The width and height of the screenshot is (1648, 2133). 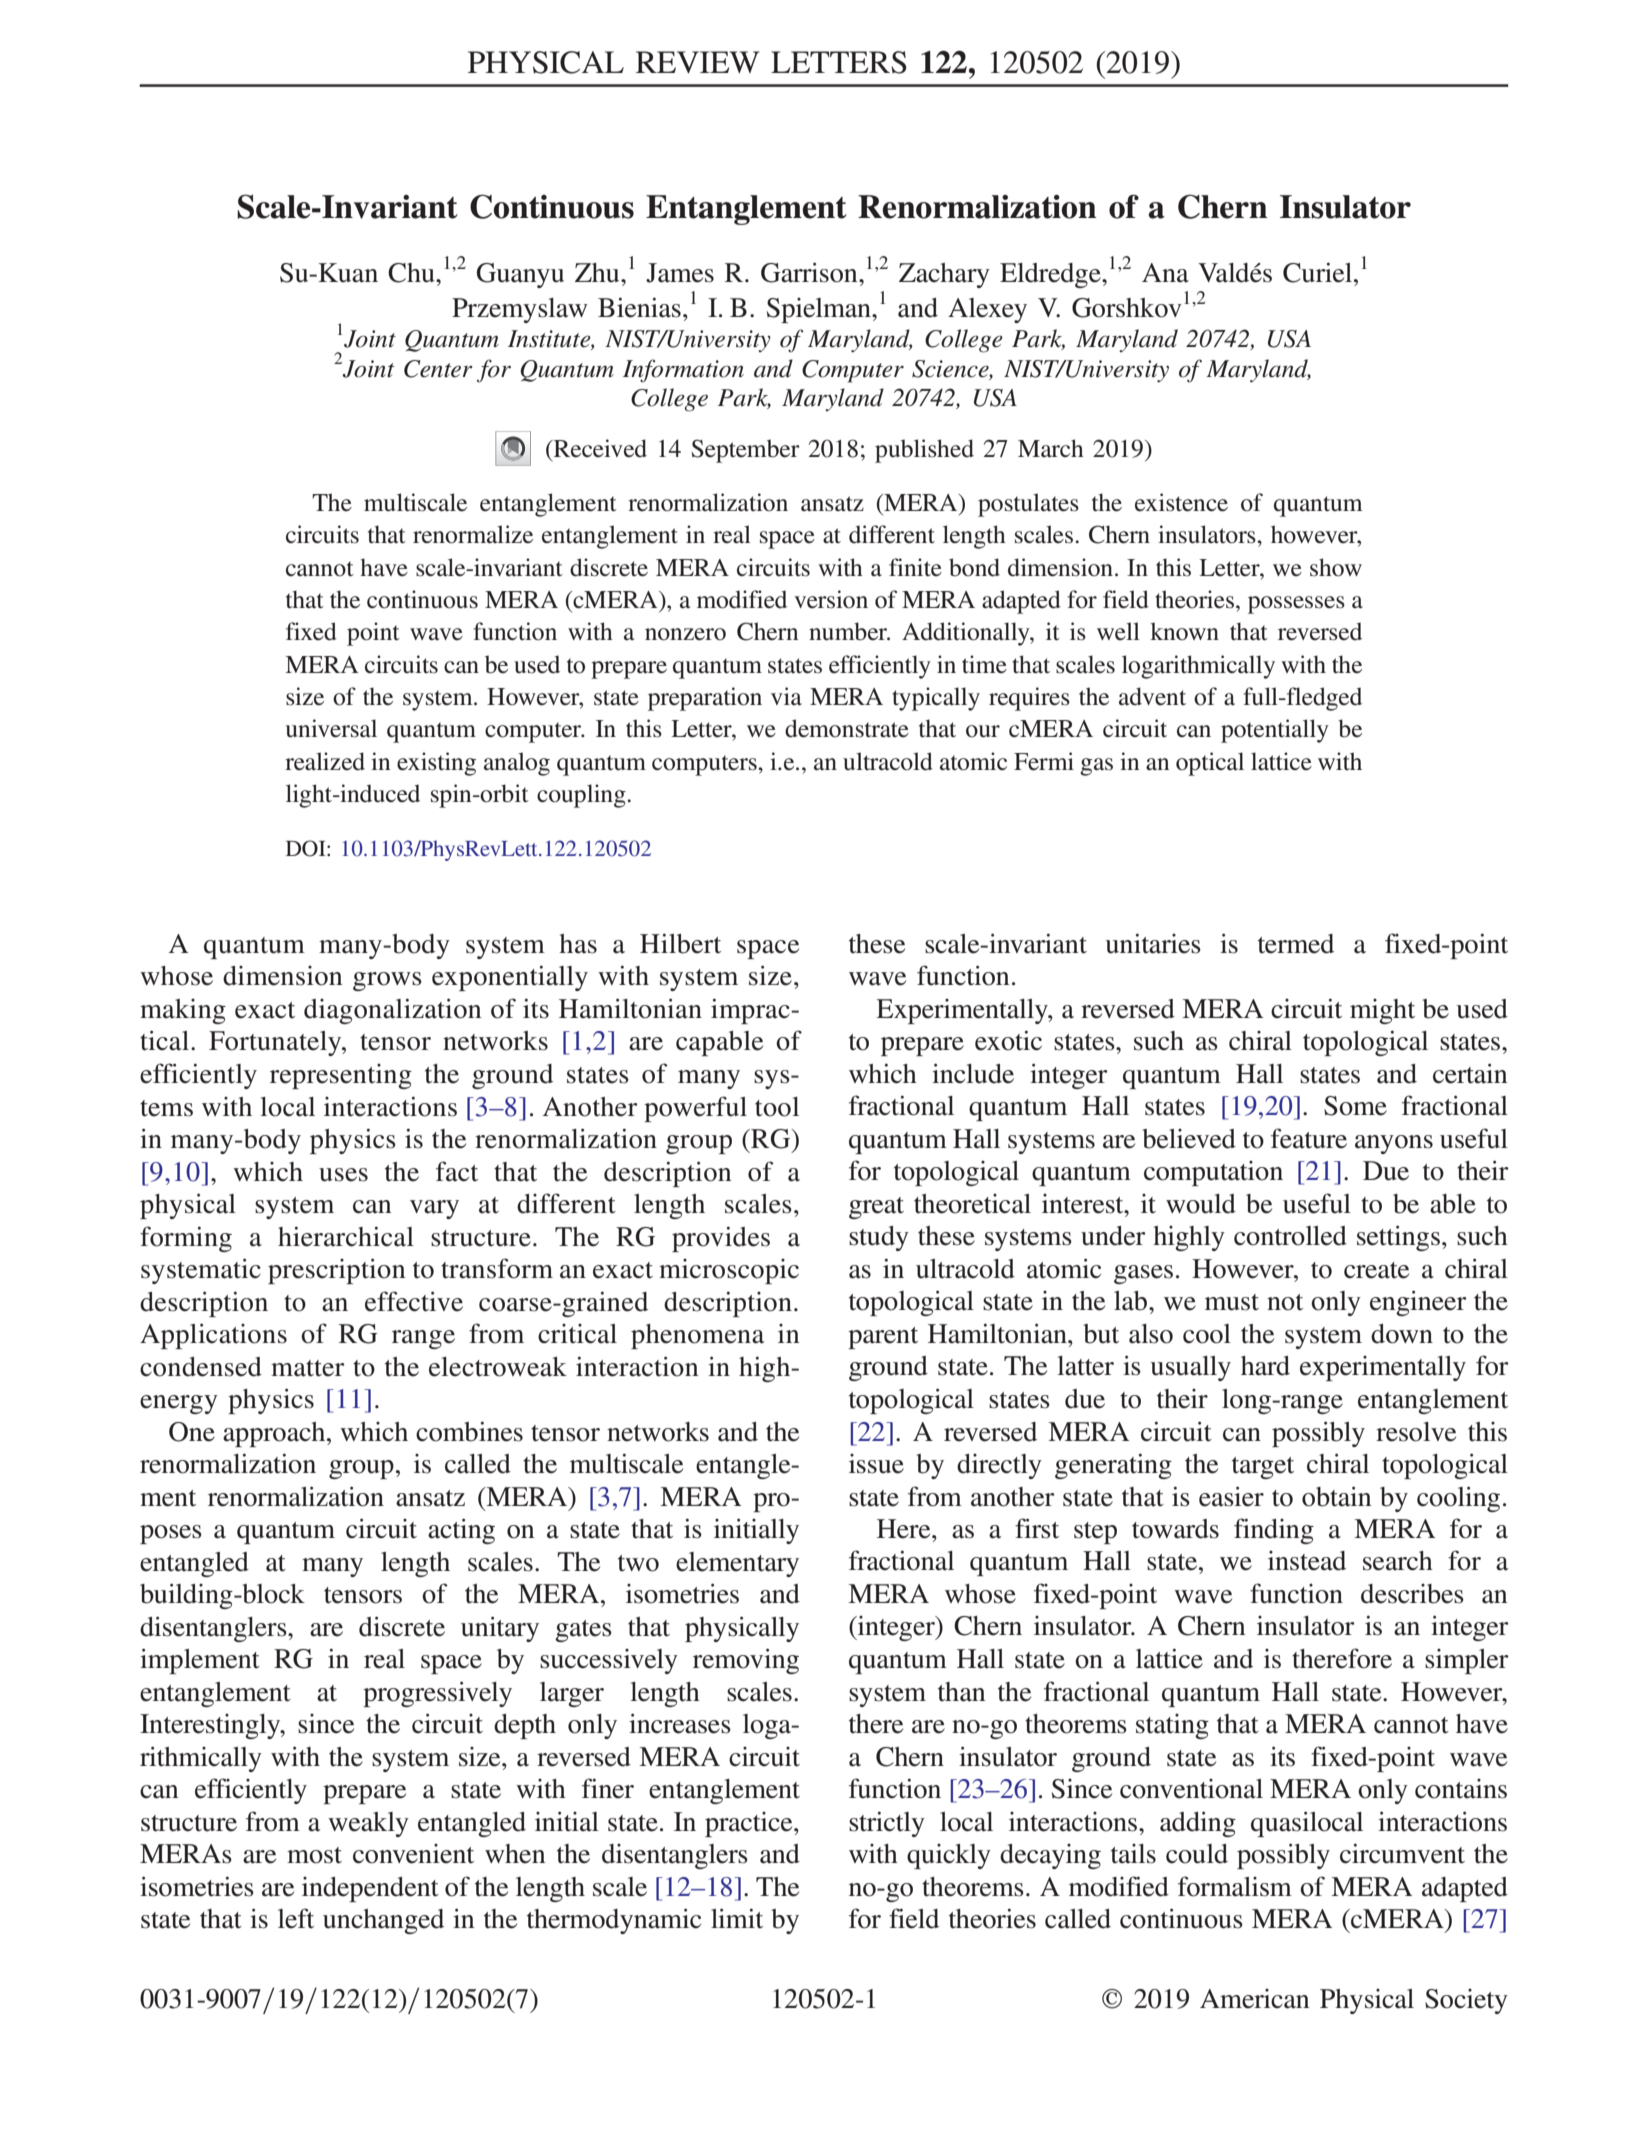 I want to click on representing, so click(x=341, y=1076).
